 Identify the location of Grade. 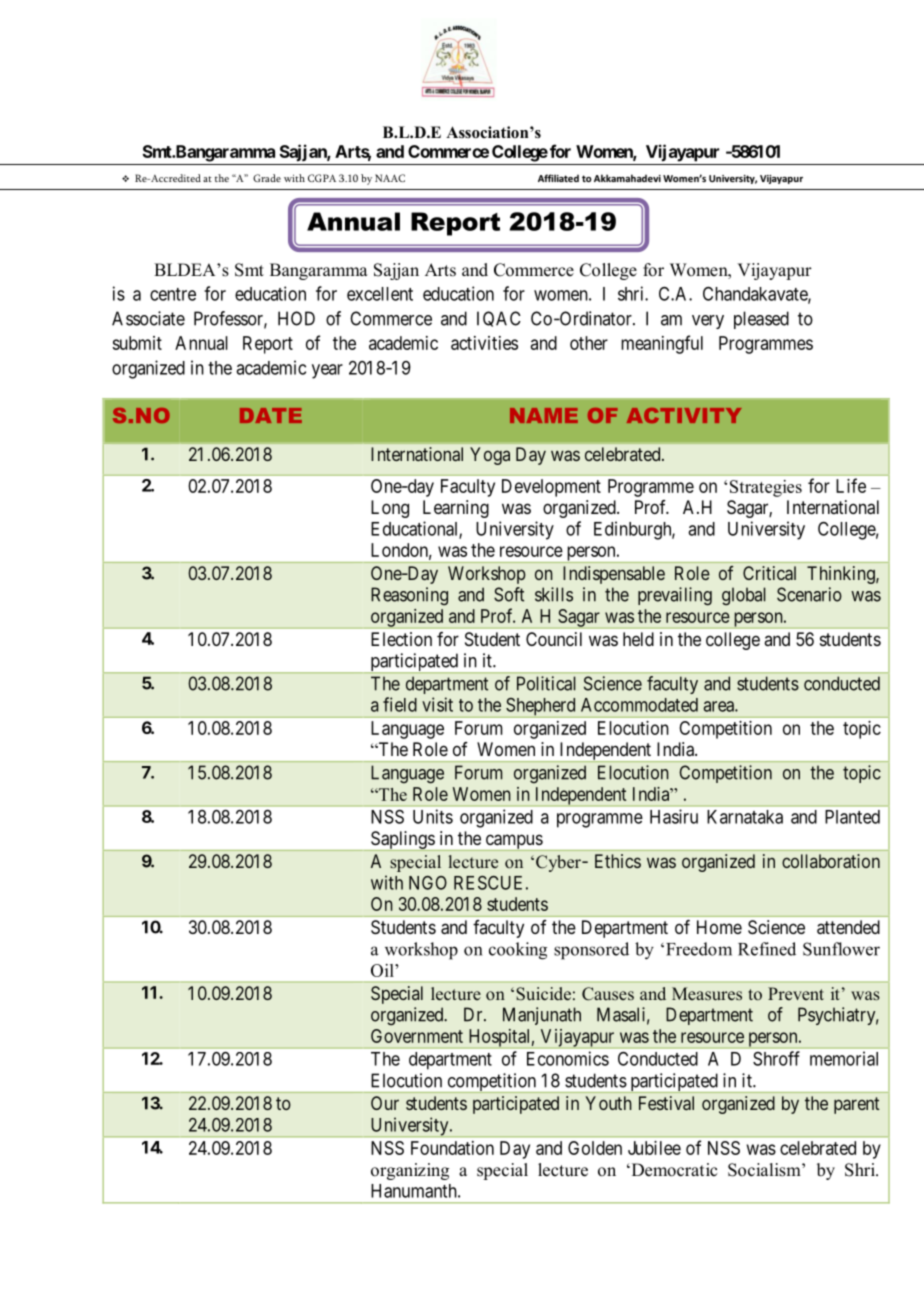
(267, 178).
